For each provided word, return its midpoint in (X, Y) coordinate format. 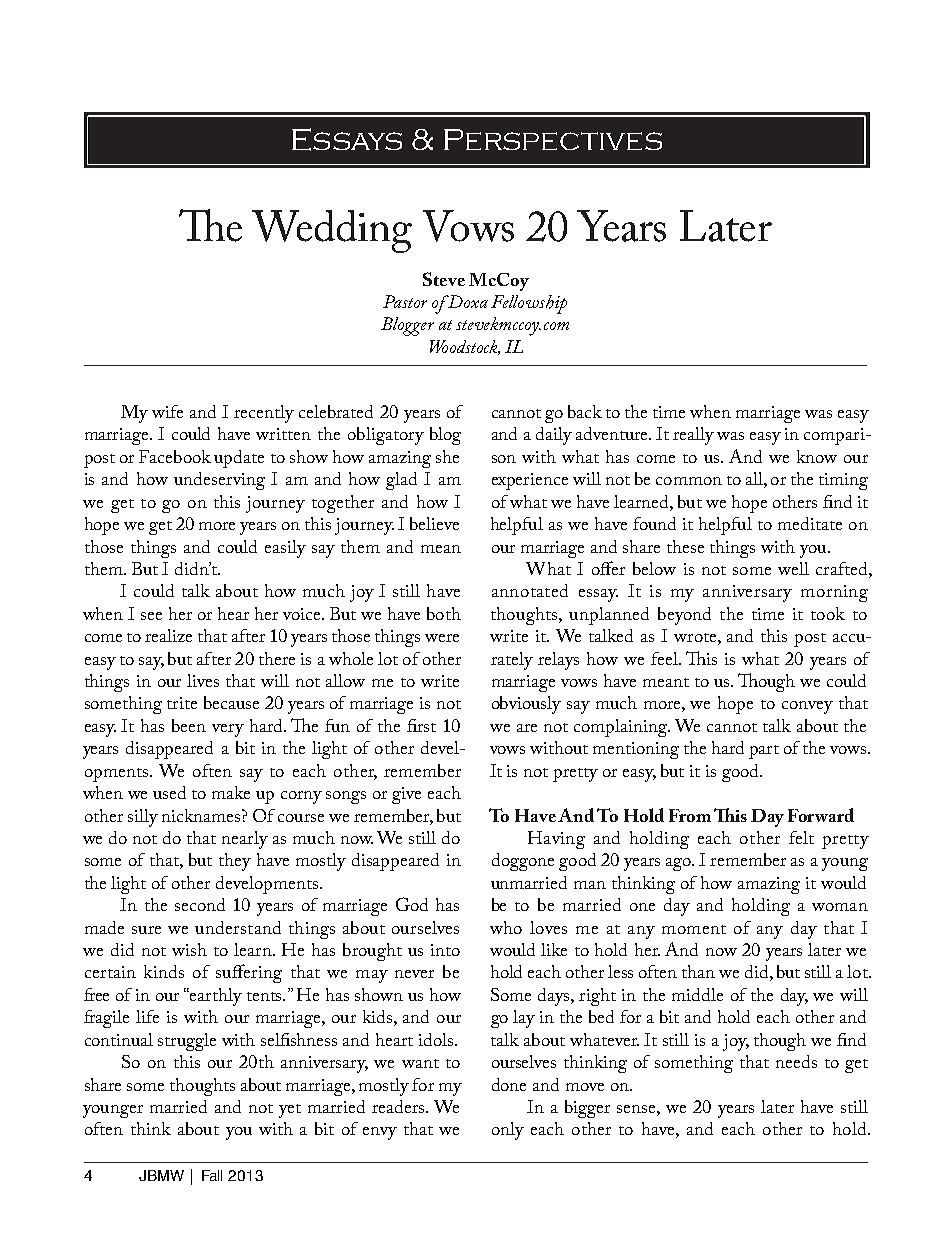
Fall (212, 1175)
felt (801, 837)
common (689, 481)
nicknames (202, 815)
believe (434, 523)
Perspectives (553, 139)
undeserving (219, 481)
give (406, 795)
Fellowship (529, 304)
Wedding (332, 231)
